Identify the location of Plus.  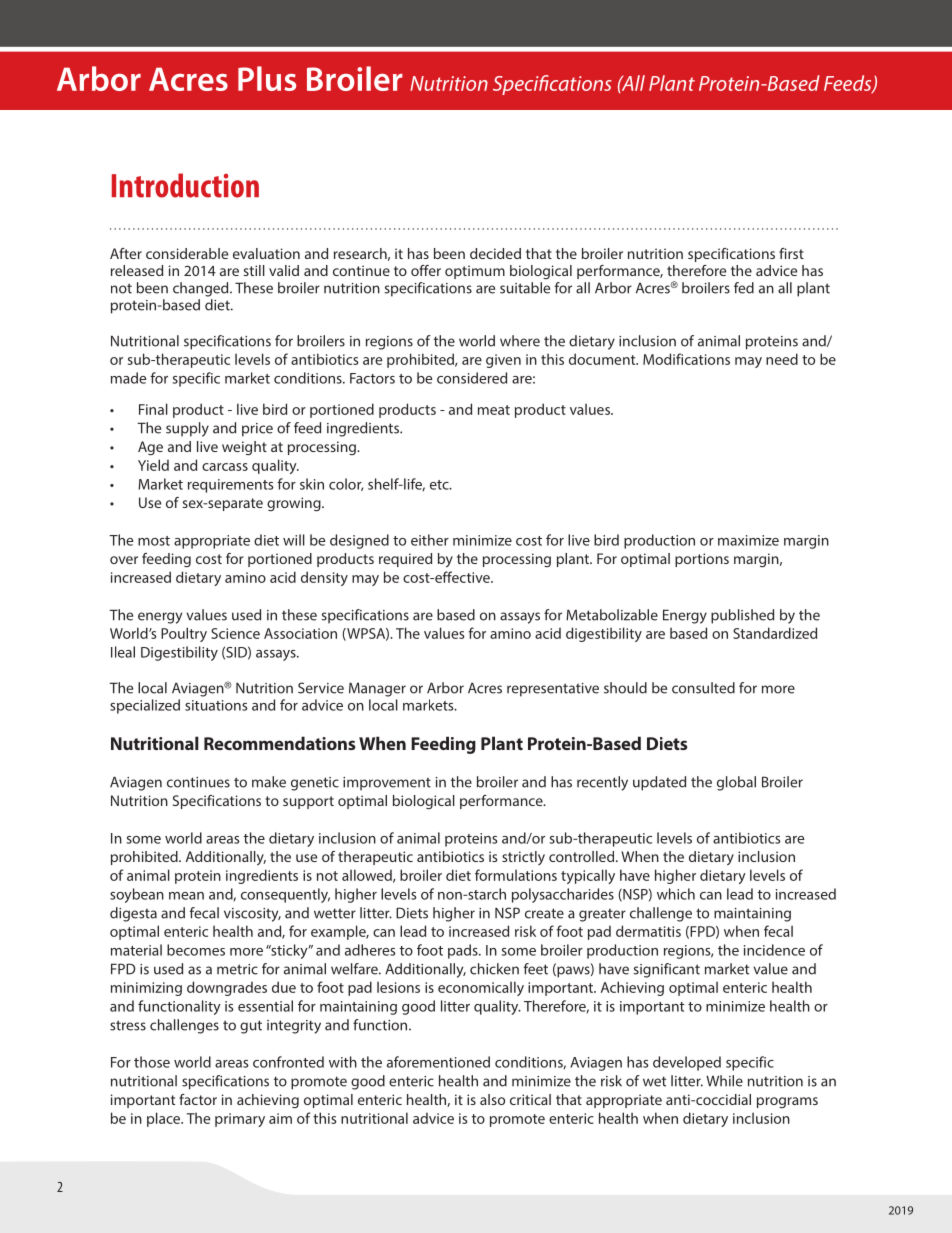
(267, 78).
